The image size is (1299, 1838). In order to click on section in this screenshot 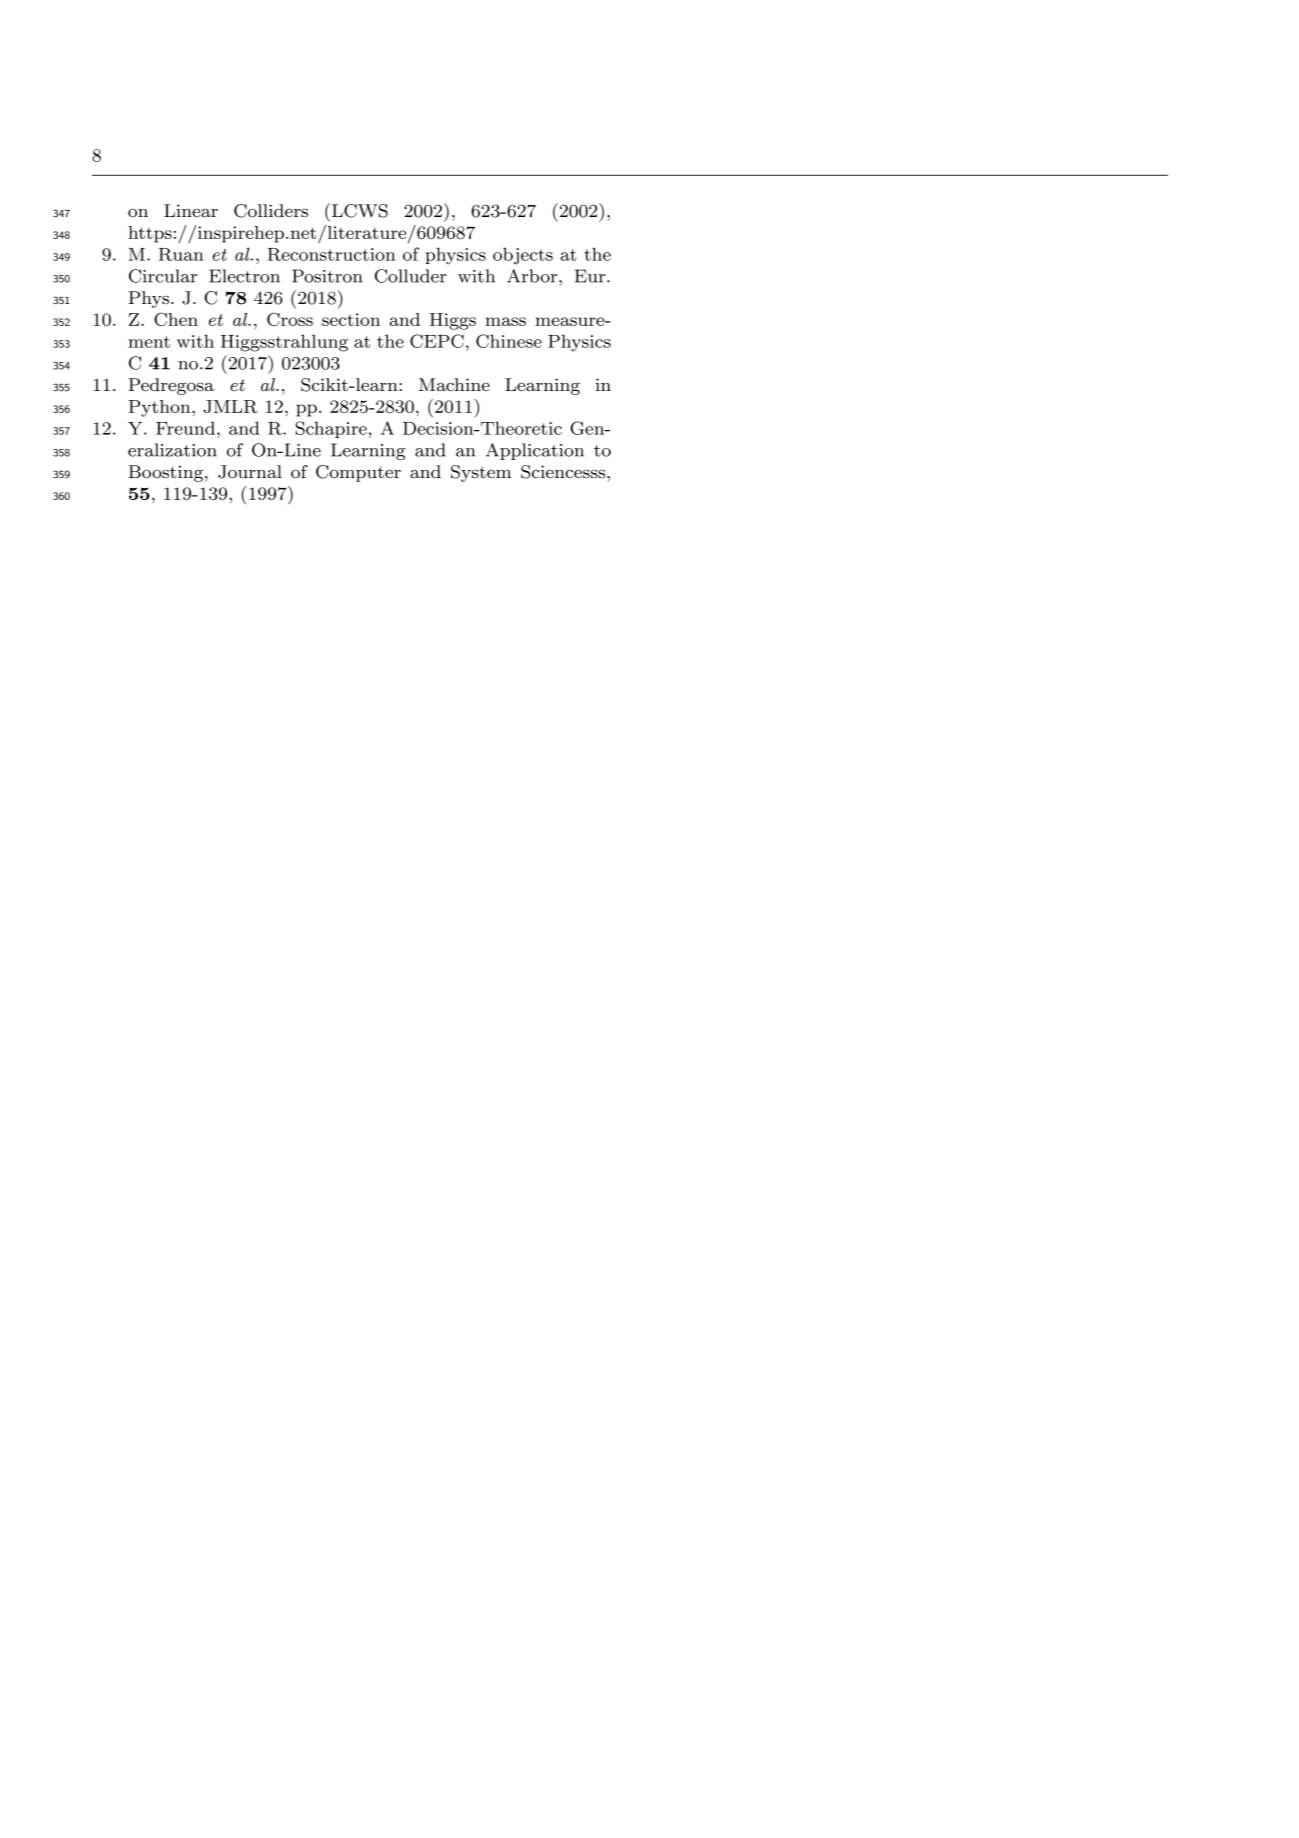, I will do `click(351, 319)`.
